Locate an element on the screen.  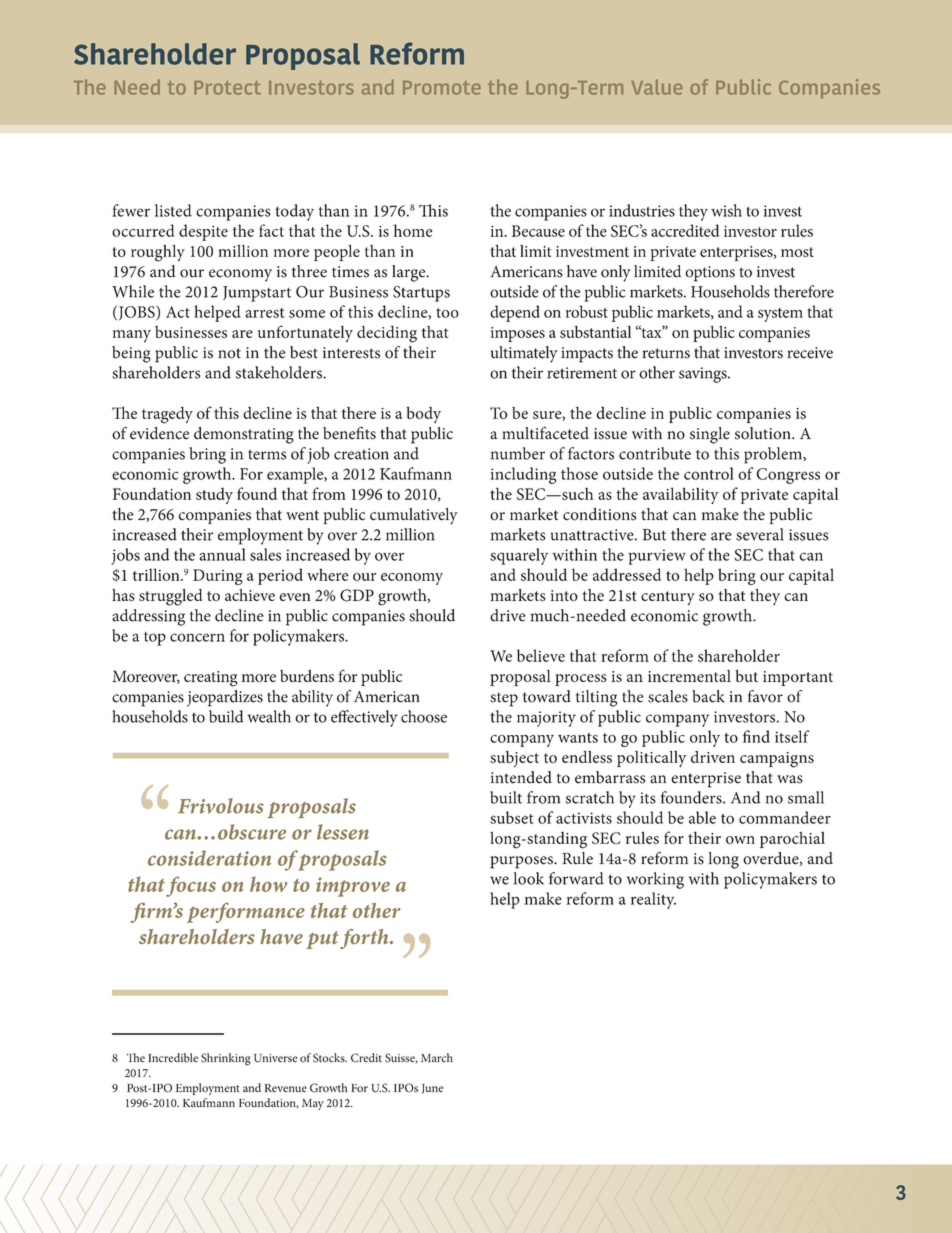
Value is located at coordinates (657, 87).
